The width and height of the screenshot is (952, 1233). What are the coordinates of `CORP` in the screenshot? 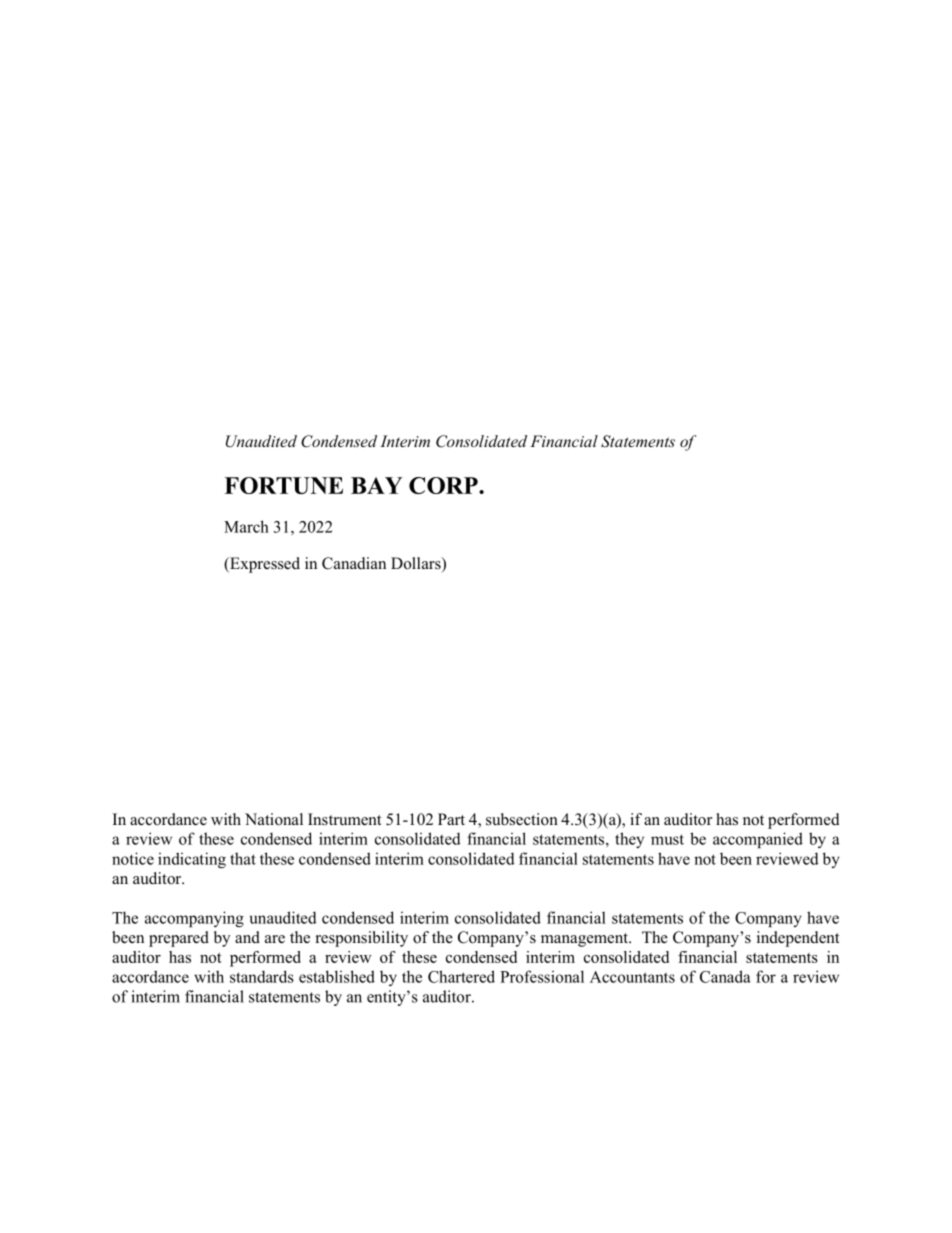 It's located at (444, 485).
